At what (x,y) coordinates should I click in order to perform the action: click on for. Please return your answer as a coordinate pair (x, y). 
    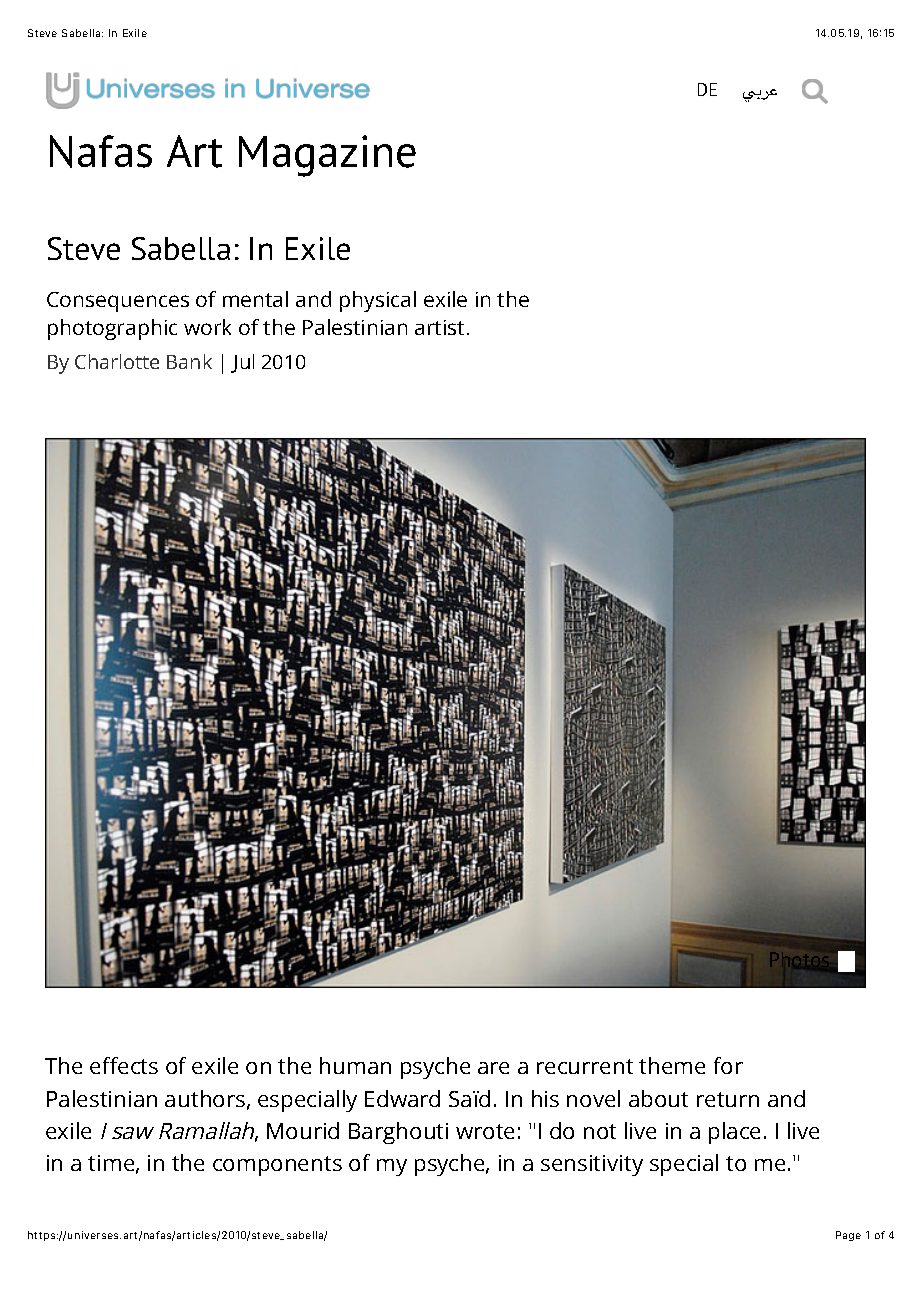
    Looking at the image, I should click on (728, 1065).
